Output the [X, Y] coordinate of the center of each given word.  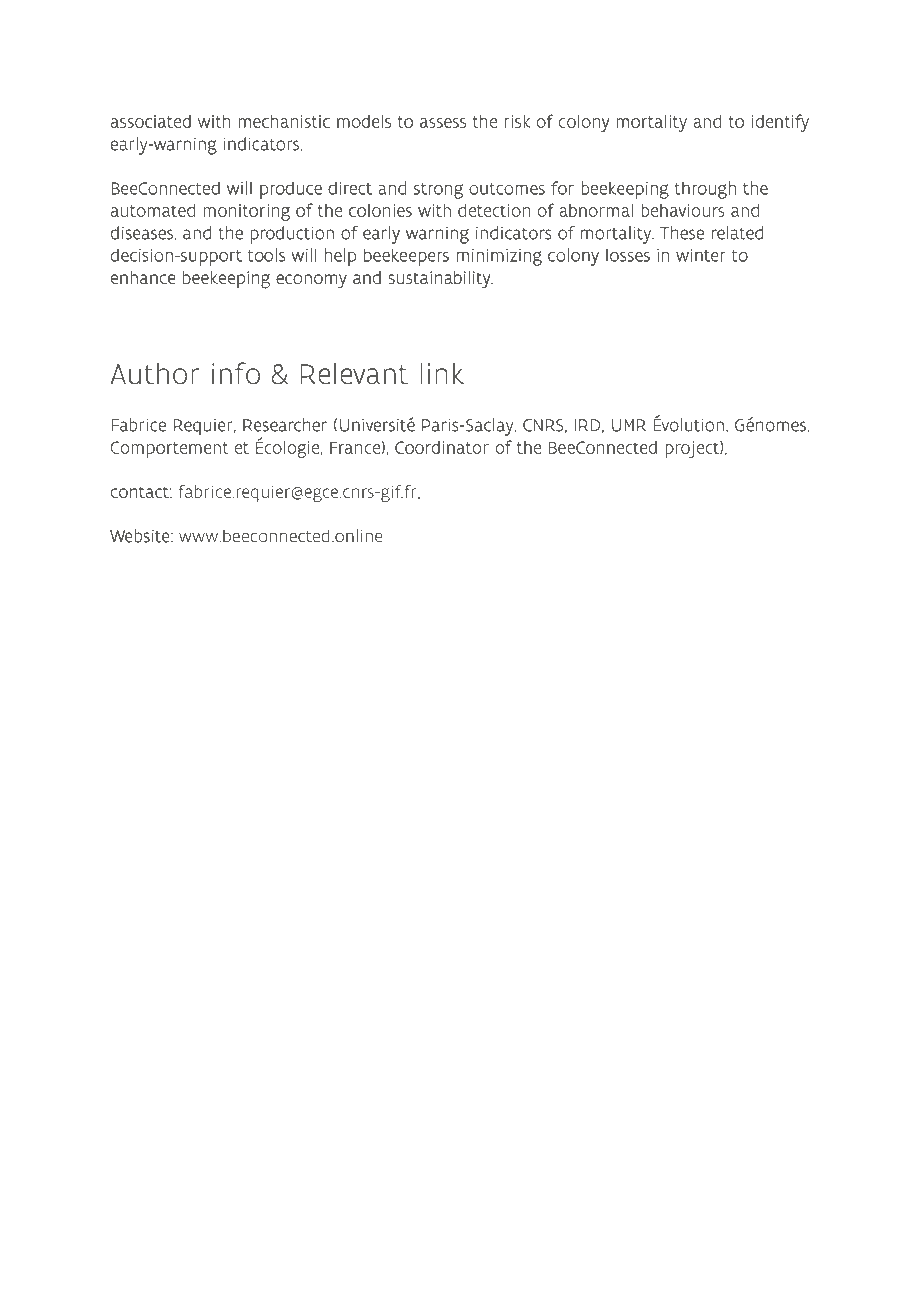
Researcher [285, 425]
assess [443, 123]
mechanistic [284, 121]
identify [780, 123]
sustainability [441, 280]
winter [701, 255]
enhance [143, 277]
